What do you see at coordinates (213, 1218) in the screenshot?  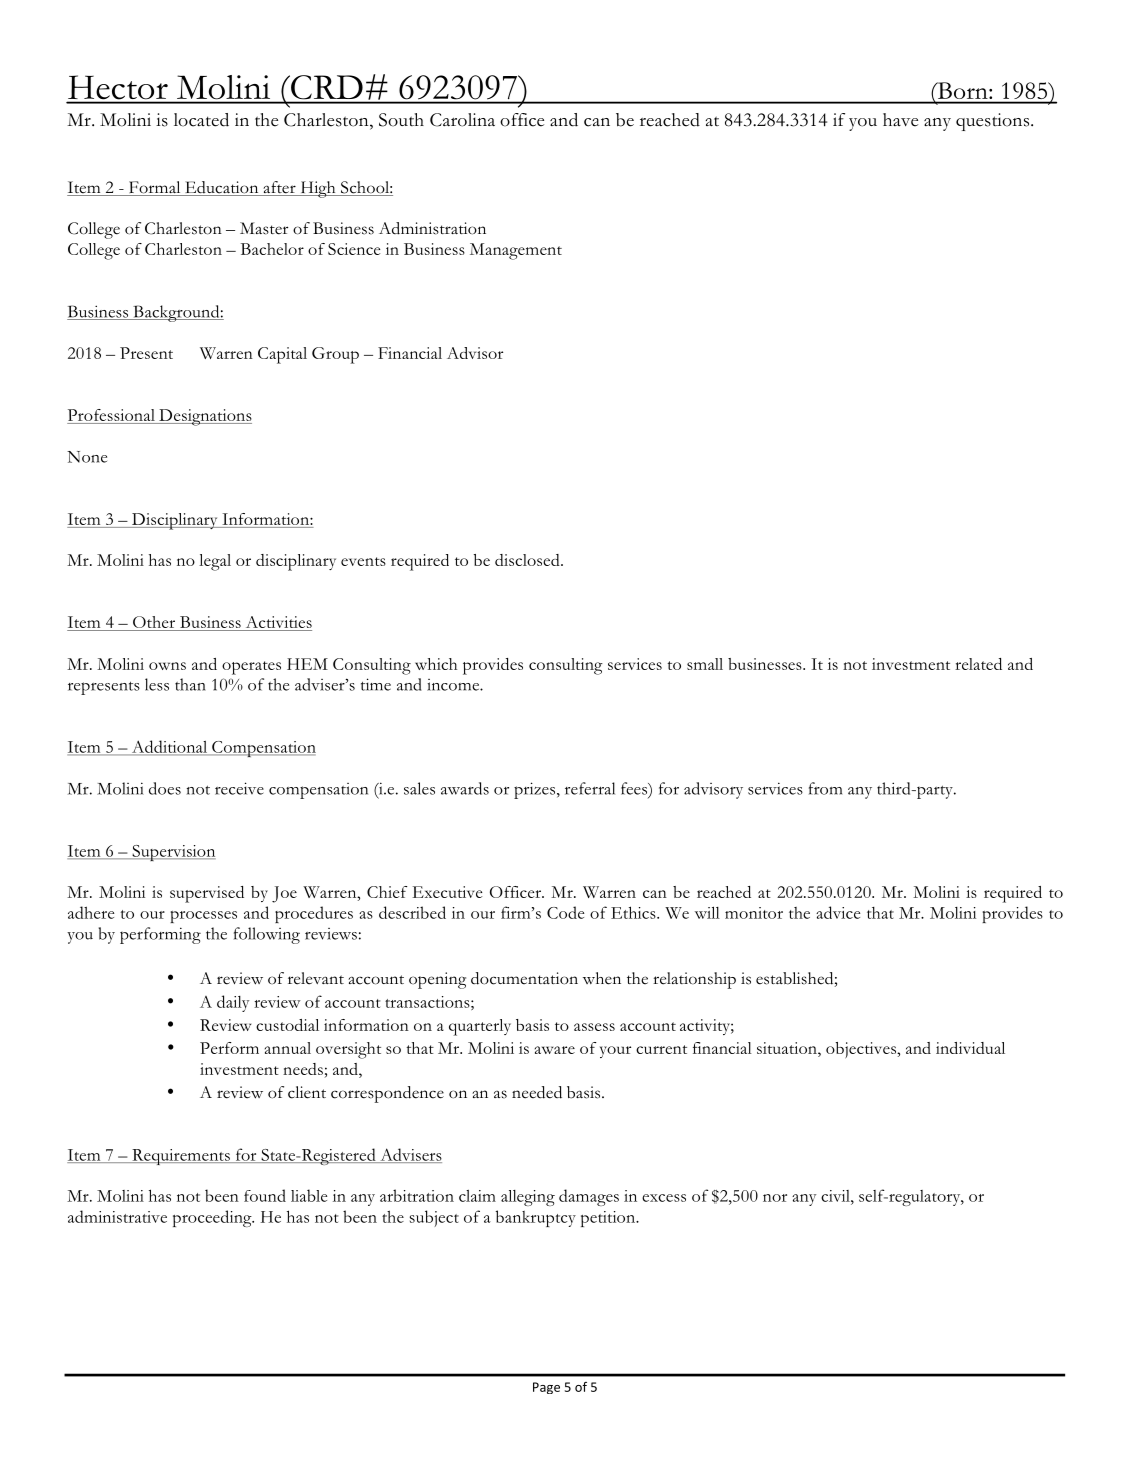 I see `proceeding` at bounding box center [213, 1218].
